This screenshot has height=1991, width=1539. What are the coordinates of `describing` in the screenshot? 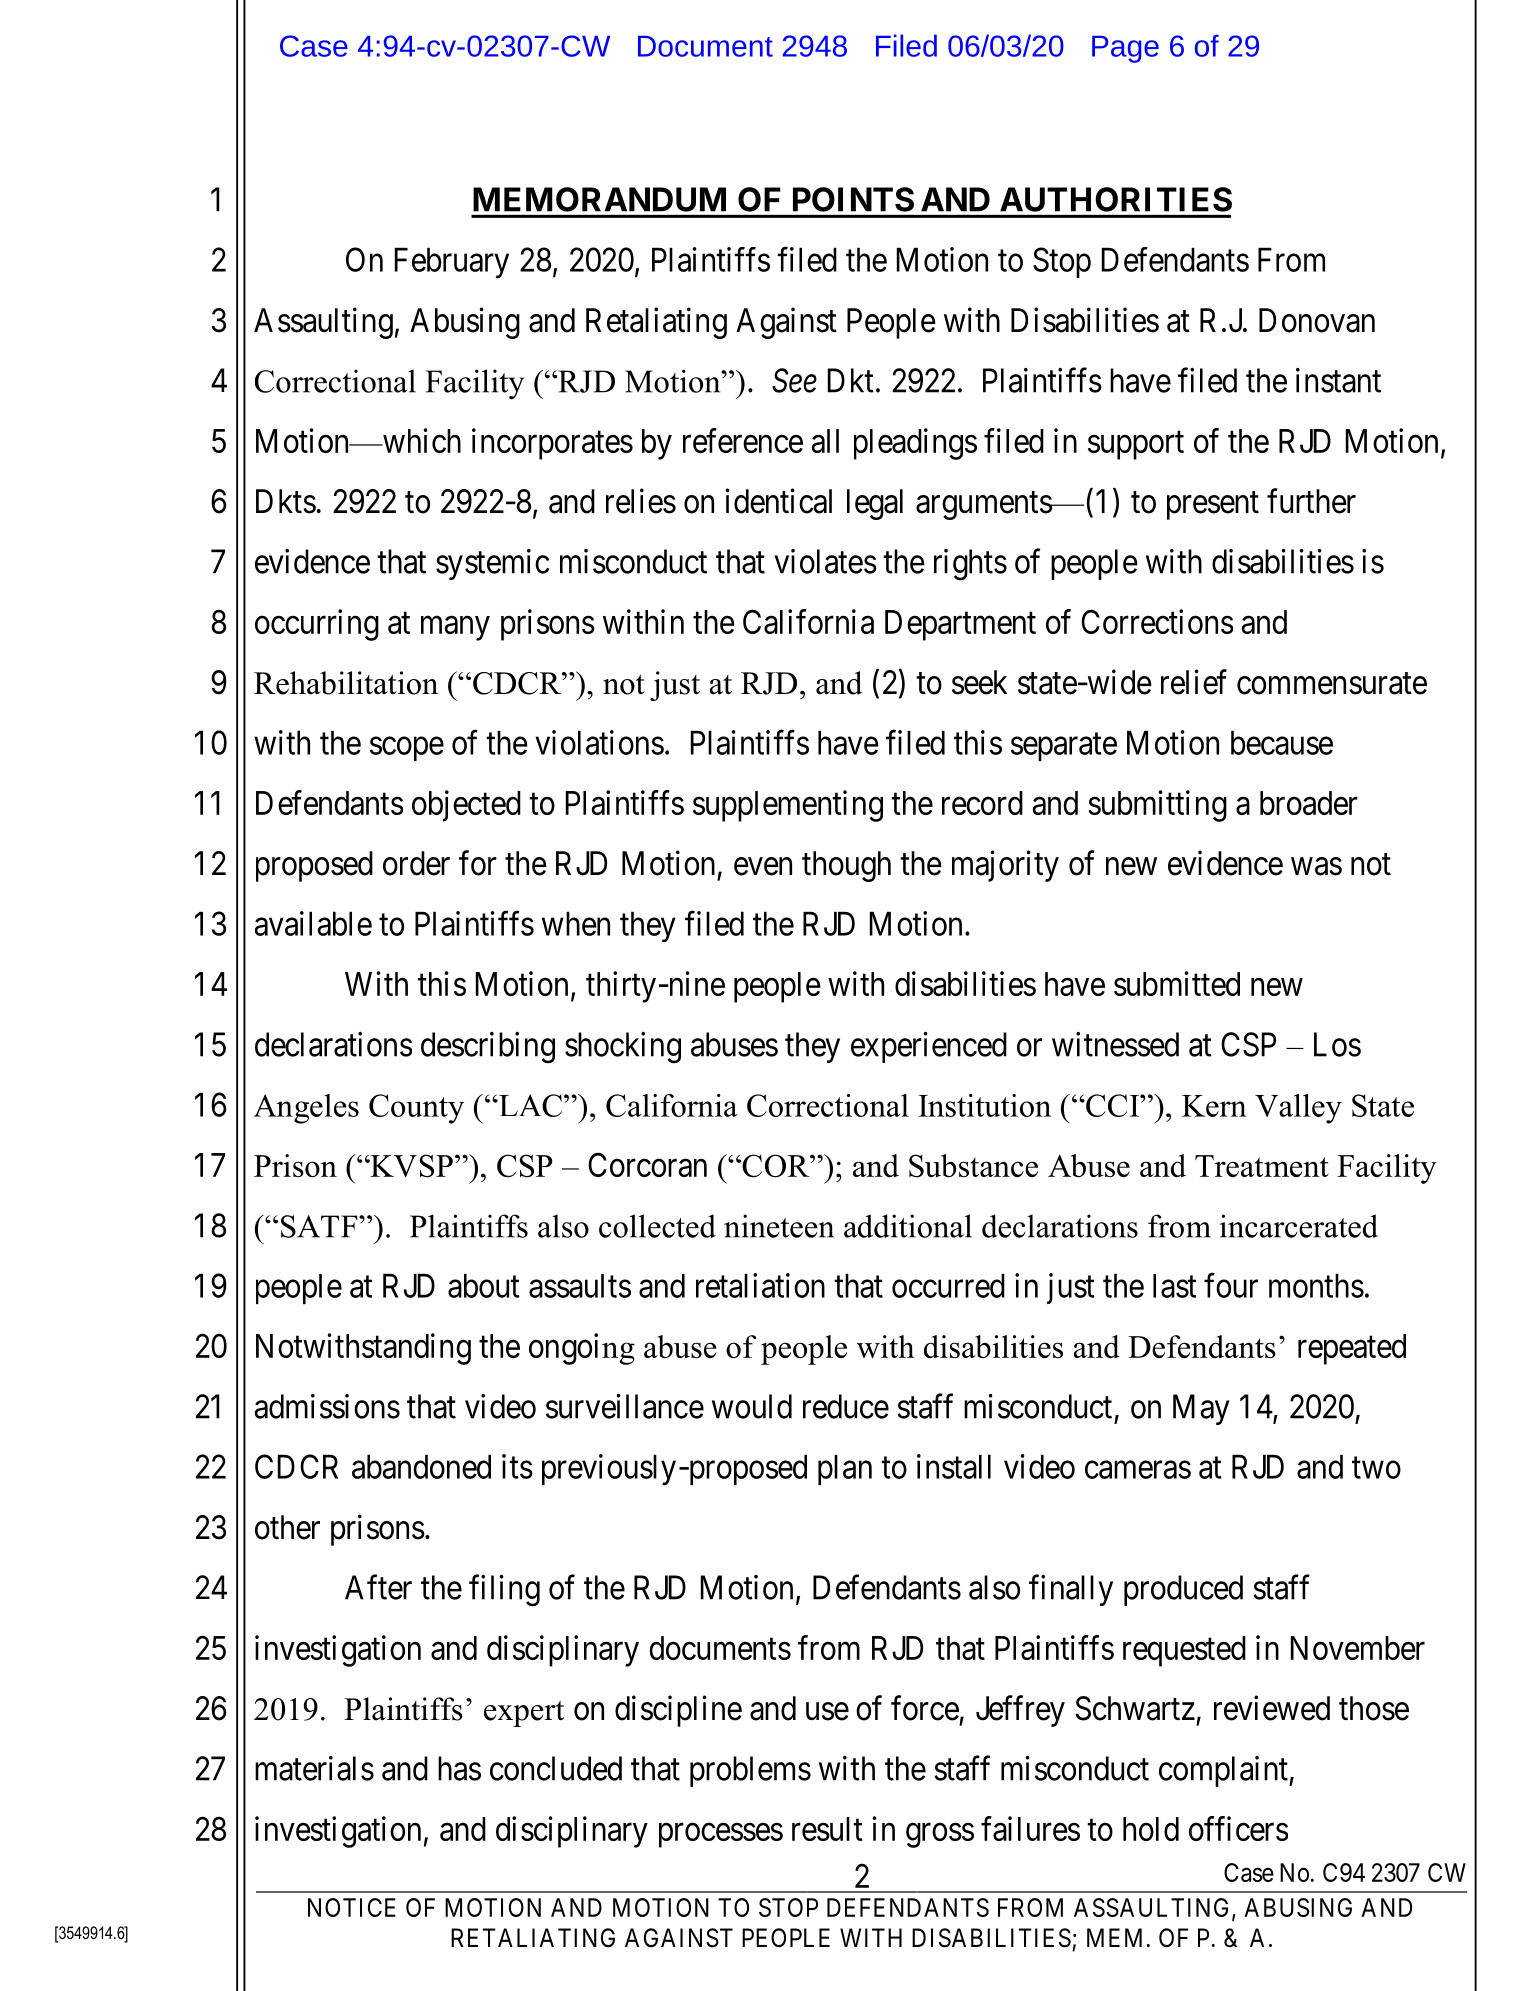 It's located at (488, 1048).
